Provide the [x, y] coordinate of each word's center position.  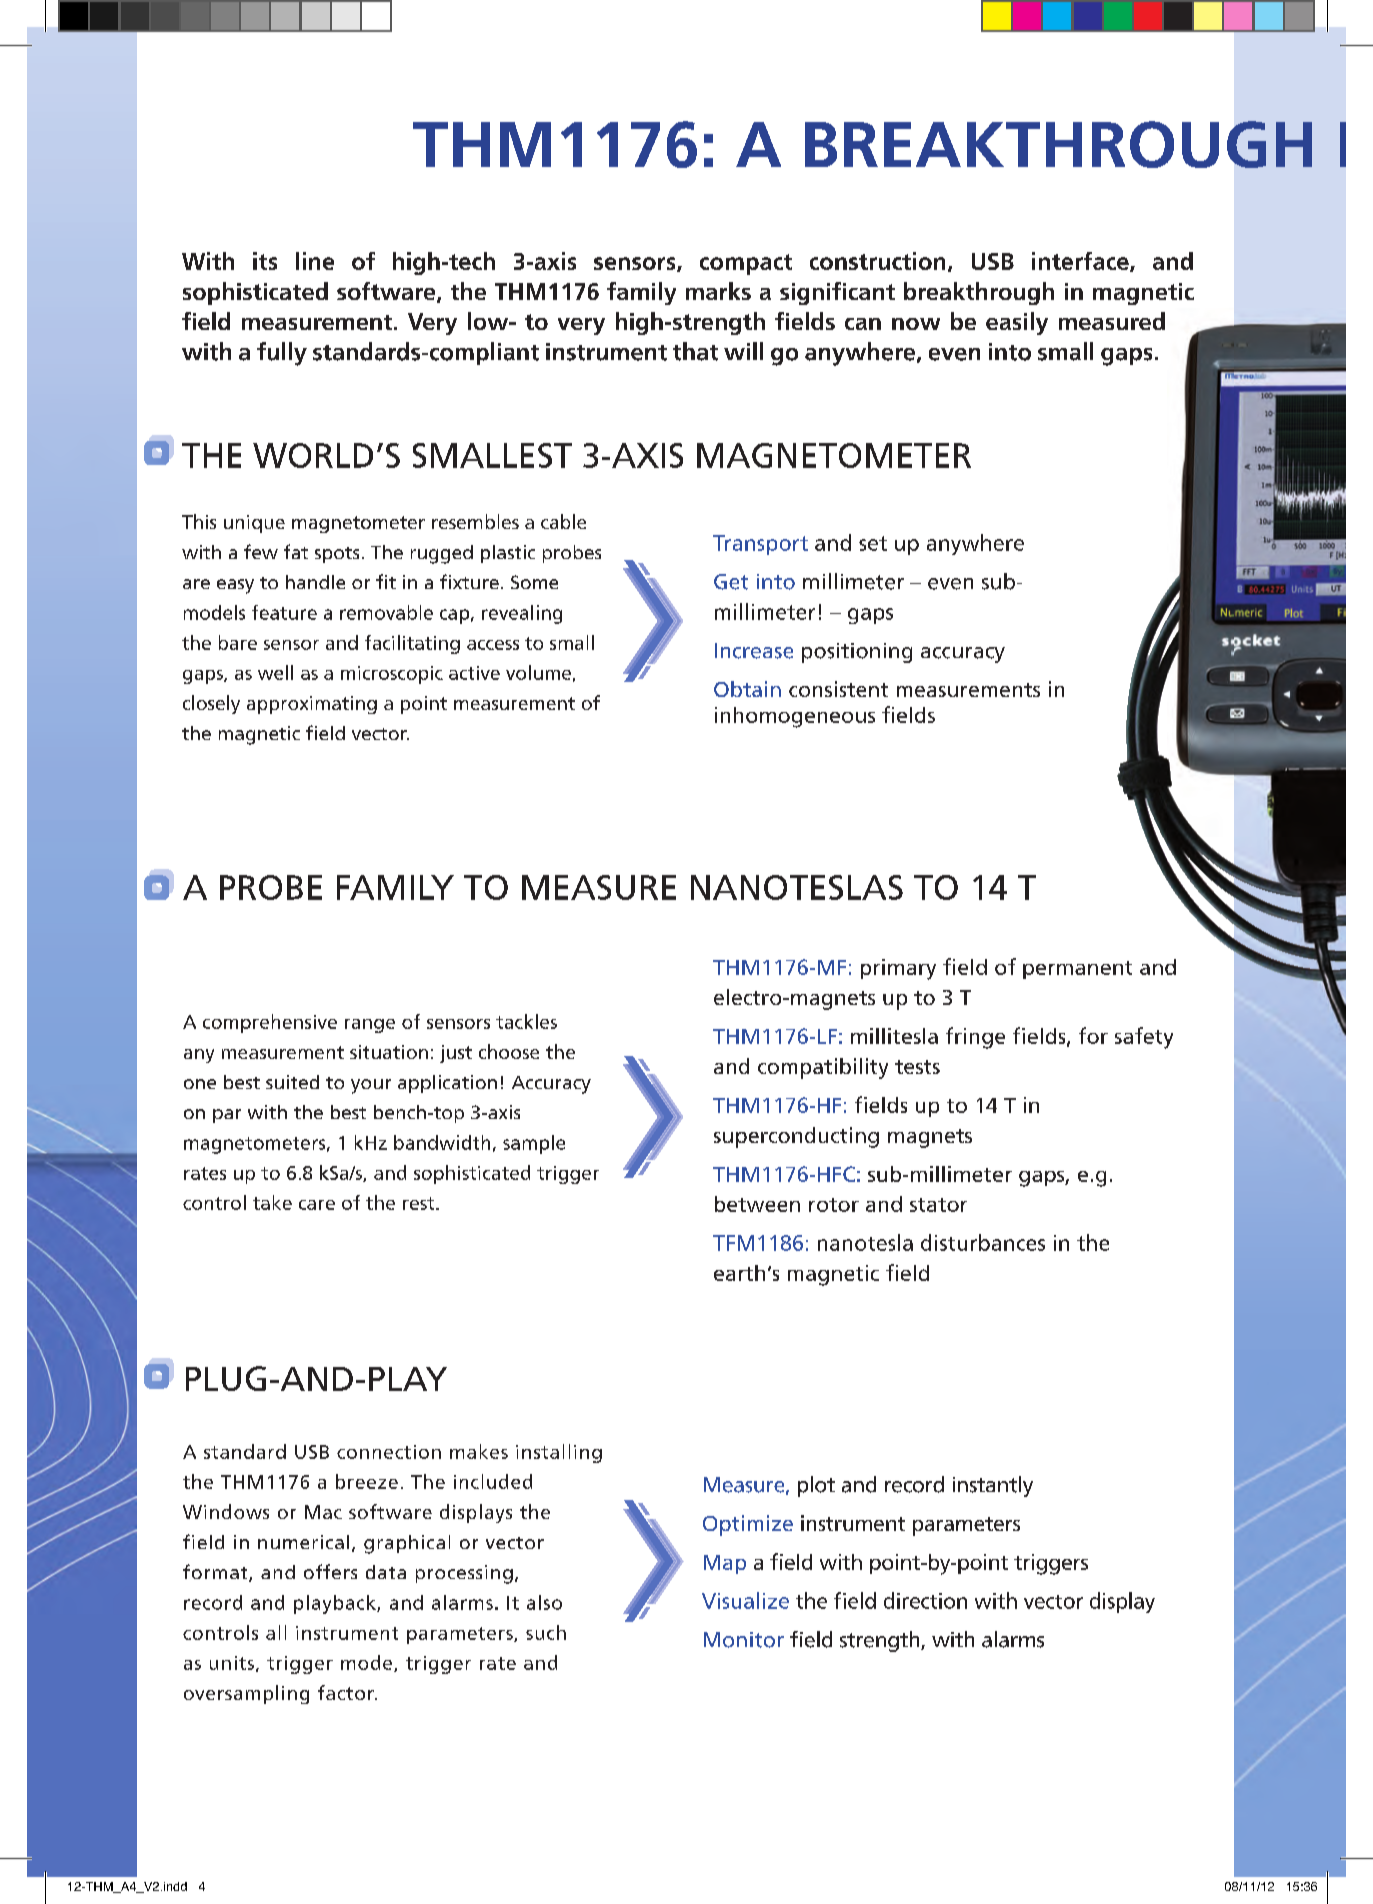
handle [315, 582]
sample [534, 1144]
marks [718, 291]
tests [917, 1067]
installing [559, 1453]
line [315, 261]
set [873, 543]
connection [389, 1452]
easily [1017, 323]
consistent [838, 689]
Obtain [747, 689]
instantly [993, 1486]
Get [731, 582]
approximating [312, 705]
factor [347, 1692]
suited [292, 1082]
